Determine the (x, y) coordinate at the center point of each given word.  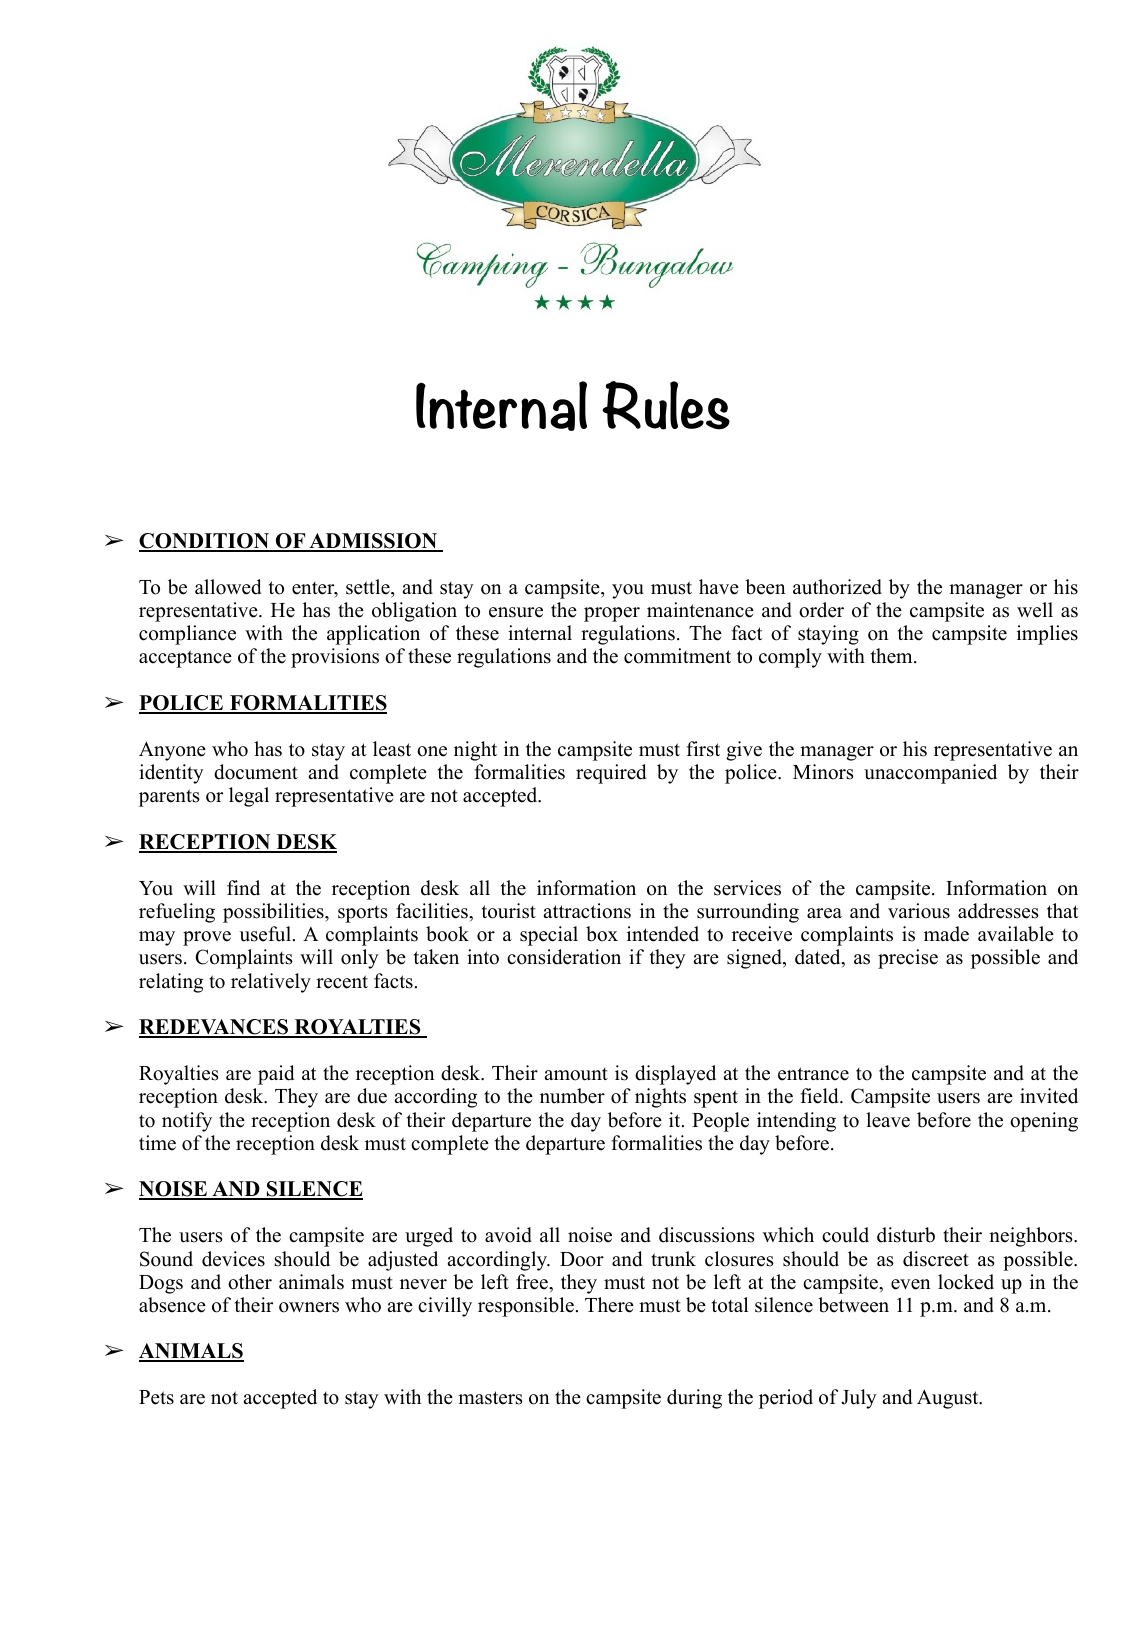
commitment (677, 656)
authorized (837, 587)
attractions (587, 911)
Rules (666, 405)
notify (187, 1122)
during (694, 1399)
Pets (156, 1397)
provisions (335, 658)
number (572, 1096)
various (919, 911)
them (893, 656)
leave (888, 1120)
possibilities (274, 913)
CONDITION (205, 542)
